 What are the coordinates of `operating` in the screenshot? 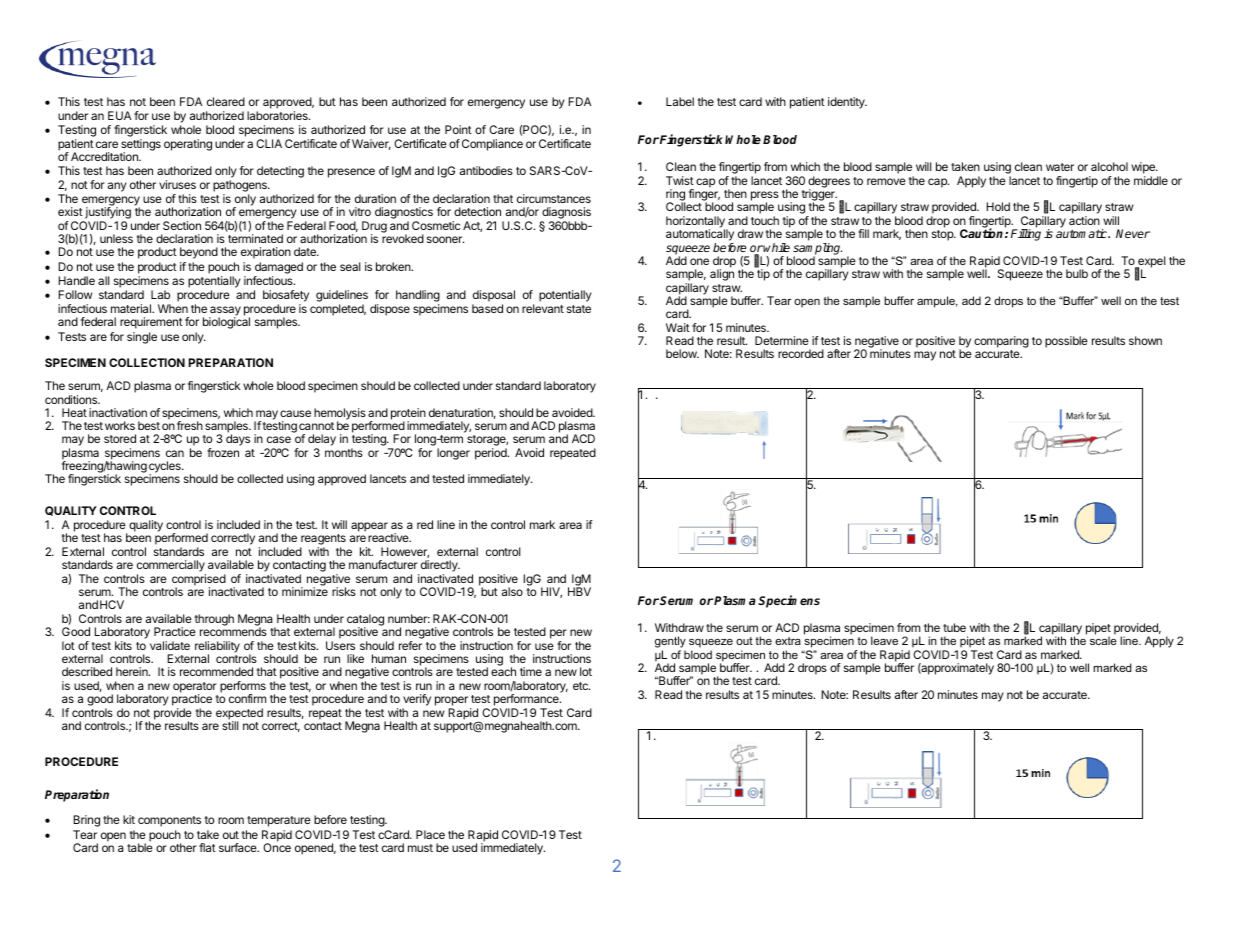 It's located at (188, 145).
